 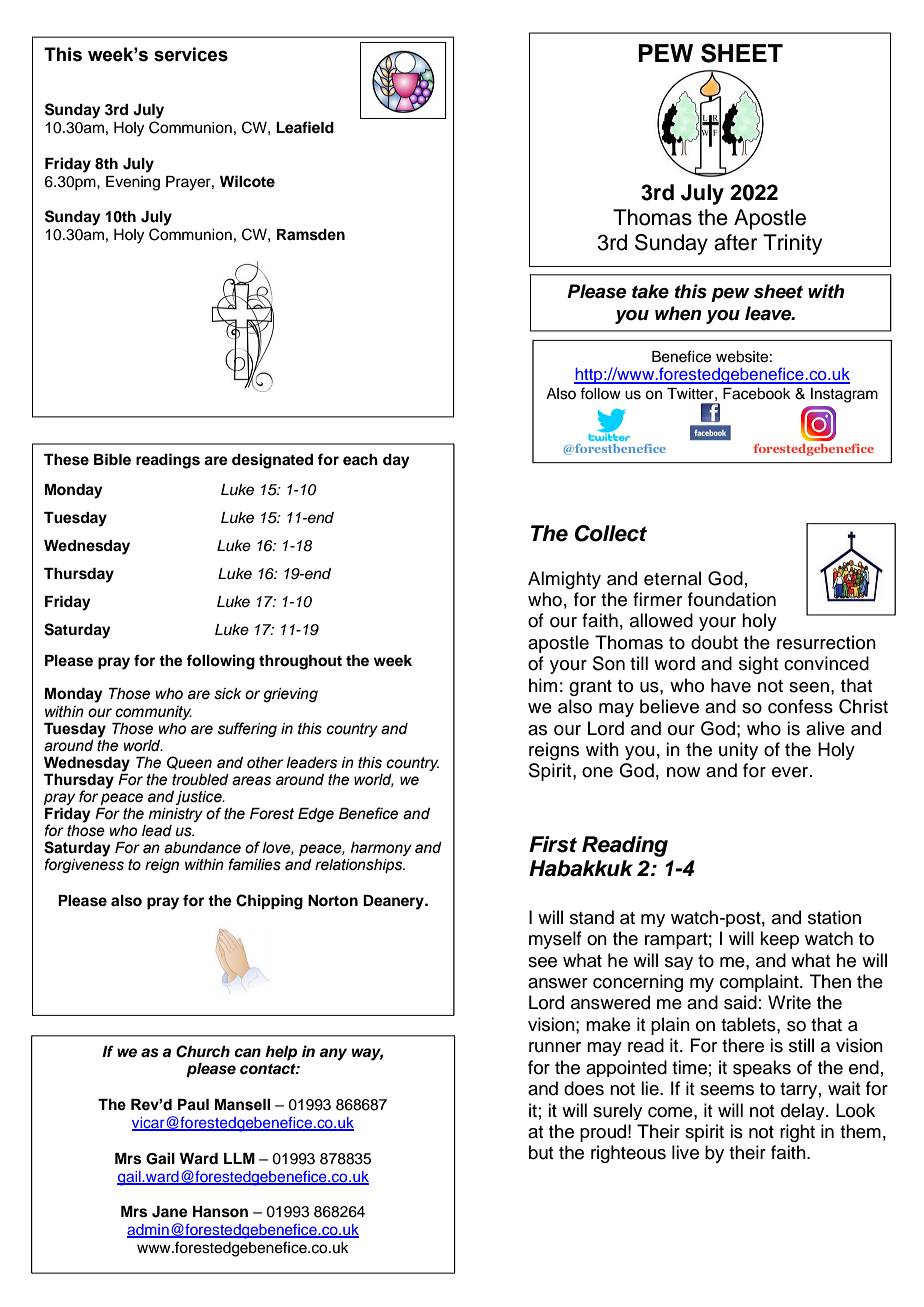 I want to click on Bible, so click(x=112, y=459).
